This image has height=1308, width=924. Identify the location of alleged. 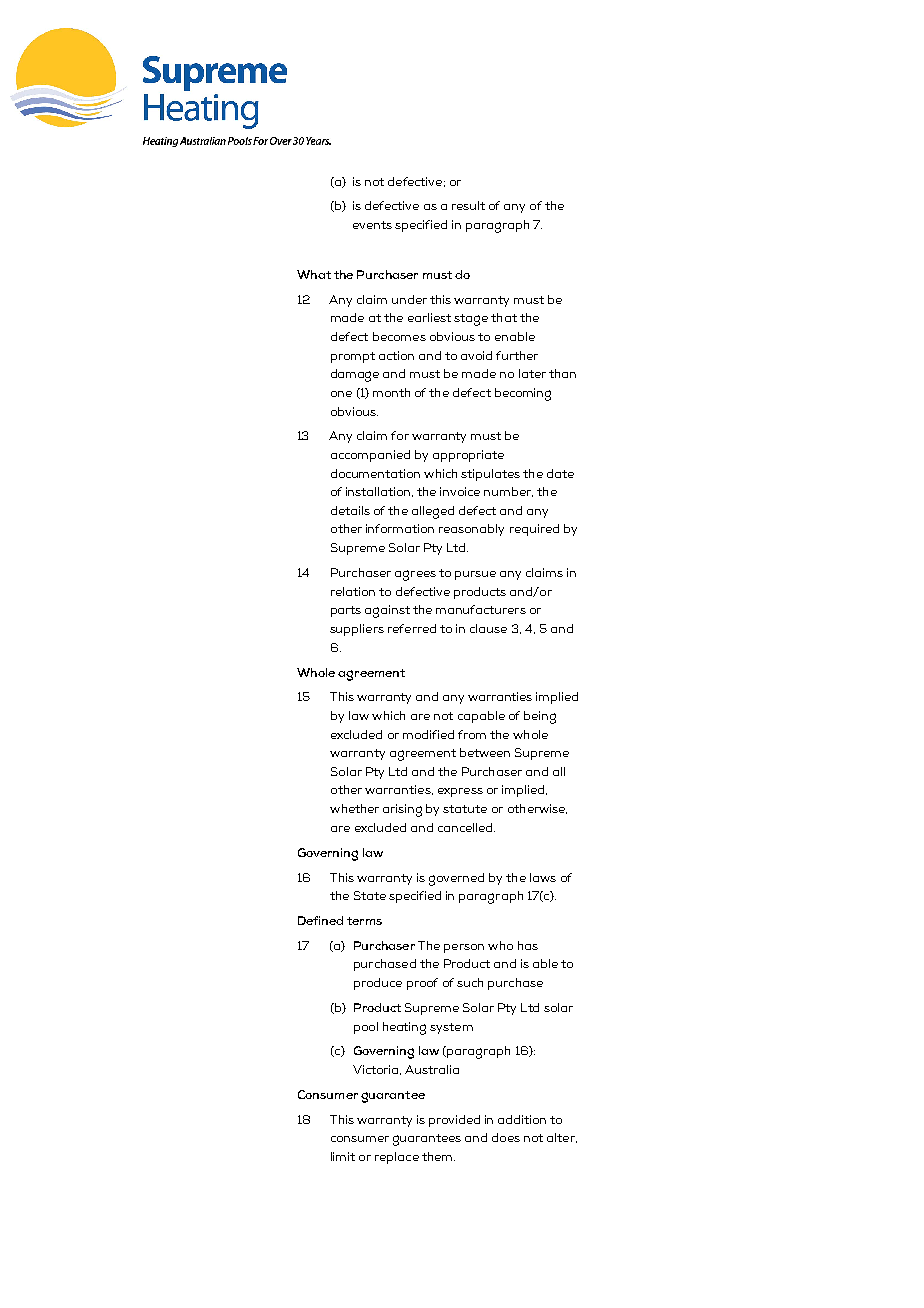
(433, 512).
